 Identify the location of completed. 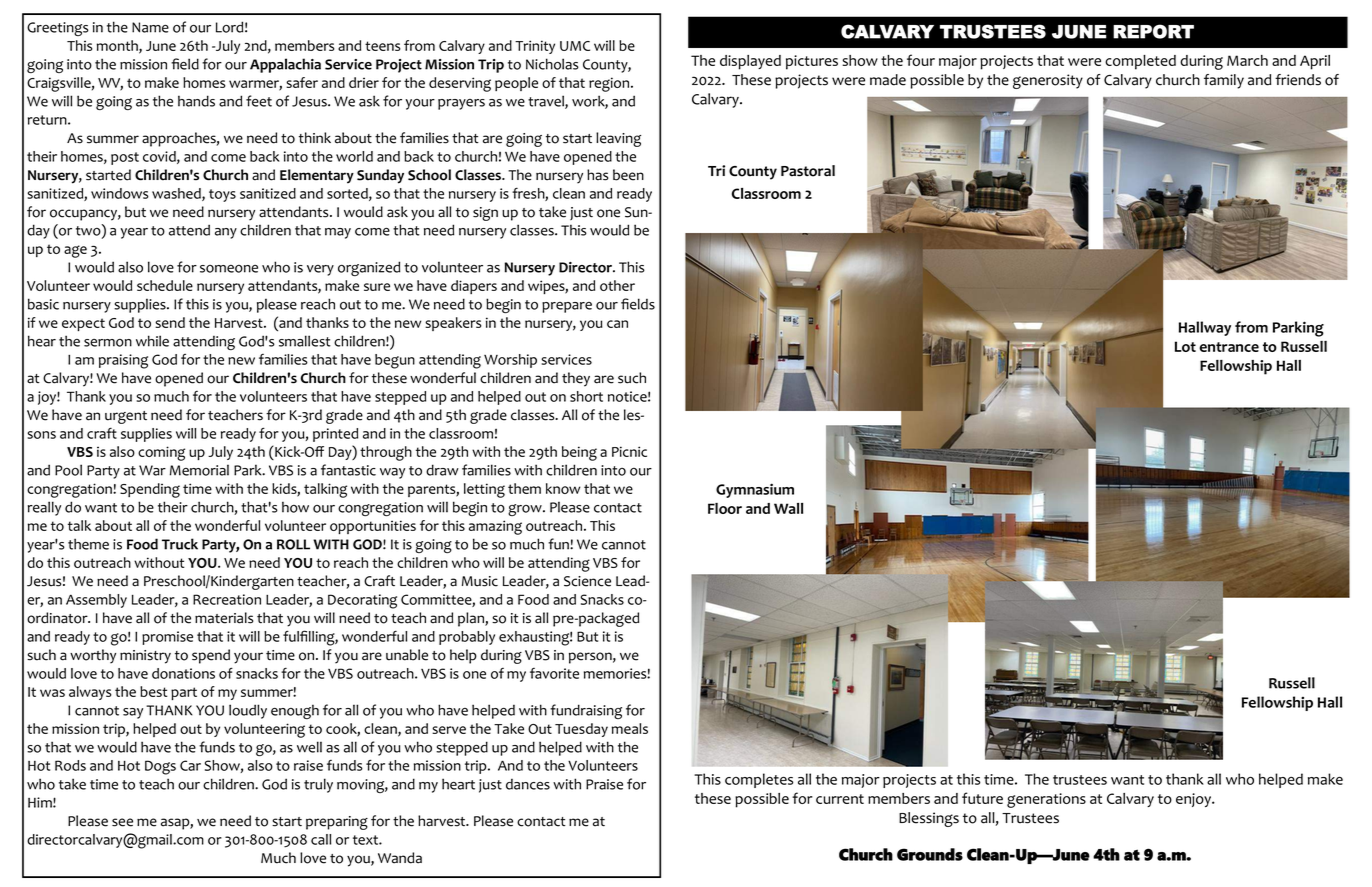
(1140, 62).
